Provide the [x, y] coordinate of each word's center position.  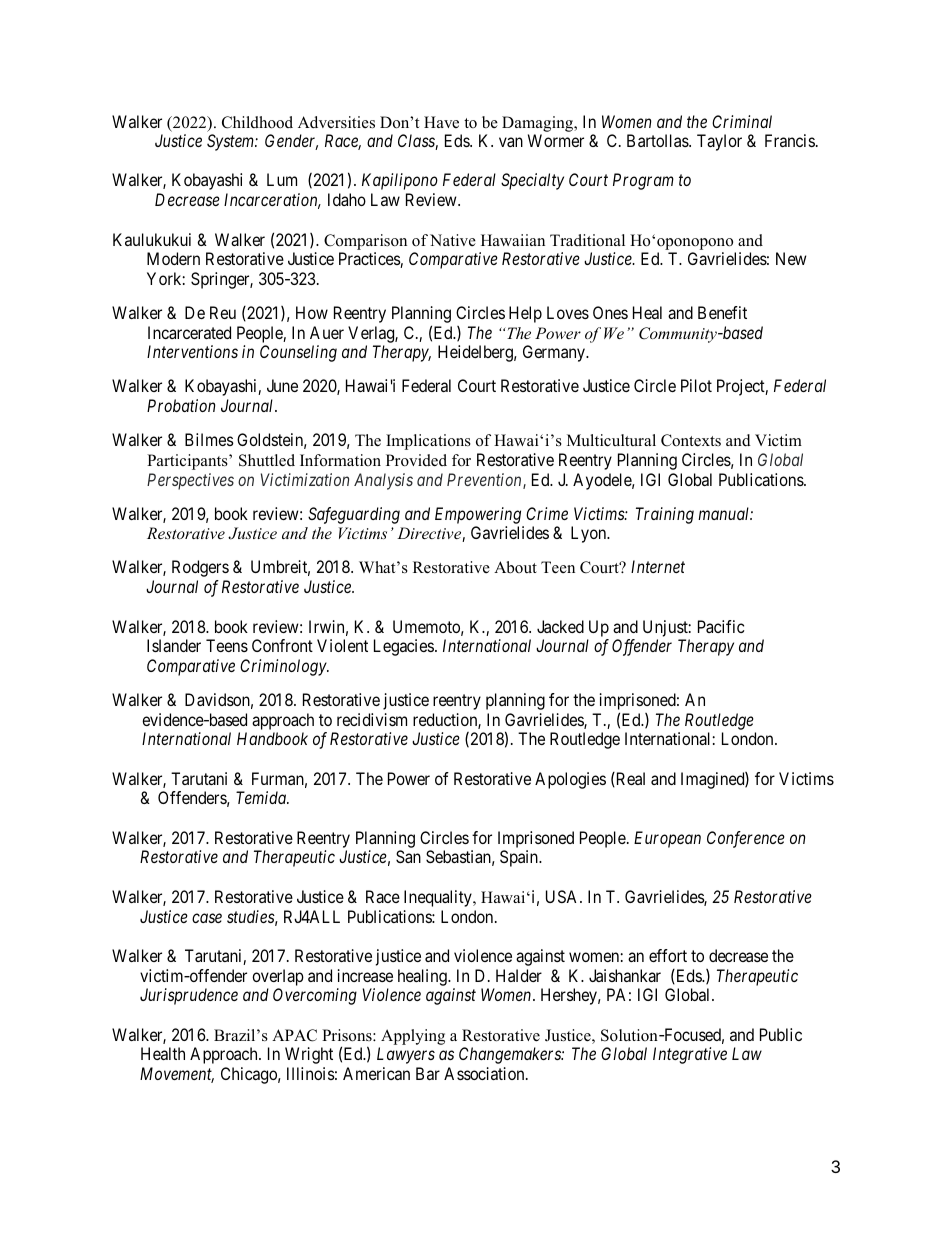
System [231, 142]
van [511, 142]
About [515, 567]
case [207, 918]
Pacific [721, 626]
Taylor [719, 142]
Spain [520, 858]
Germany [555, 353]
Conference [746, 839]
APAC [294, 1035]
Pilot [696, 385]
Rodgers [200, 568]
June [282, 385]
